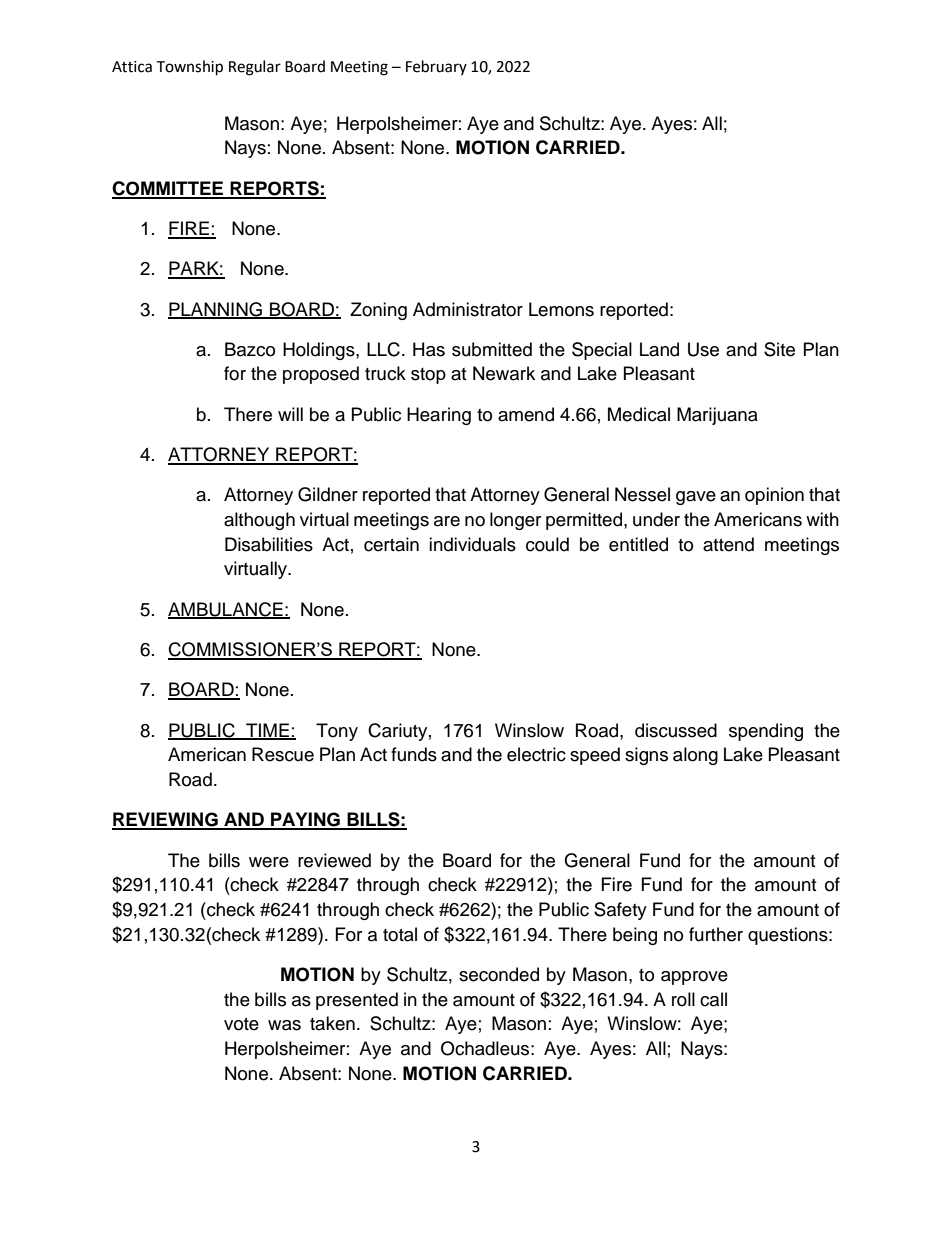 This screenshot has height=1233, width=952. What do you see at coordinates (766, 732) in the screenshot?
I see `spending` at bounding box center [766, 732].
